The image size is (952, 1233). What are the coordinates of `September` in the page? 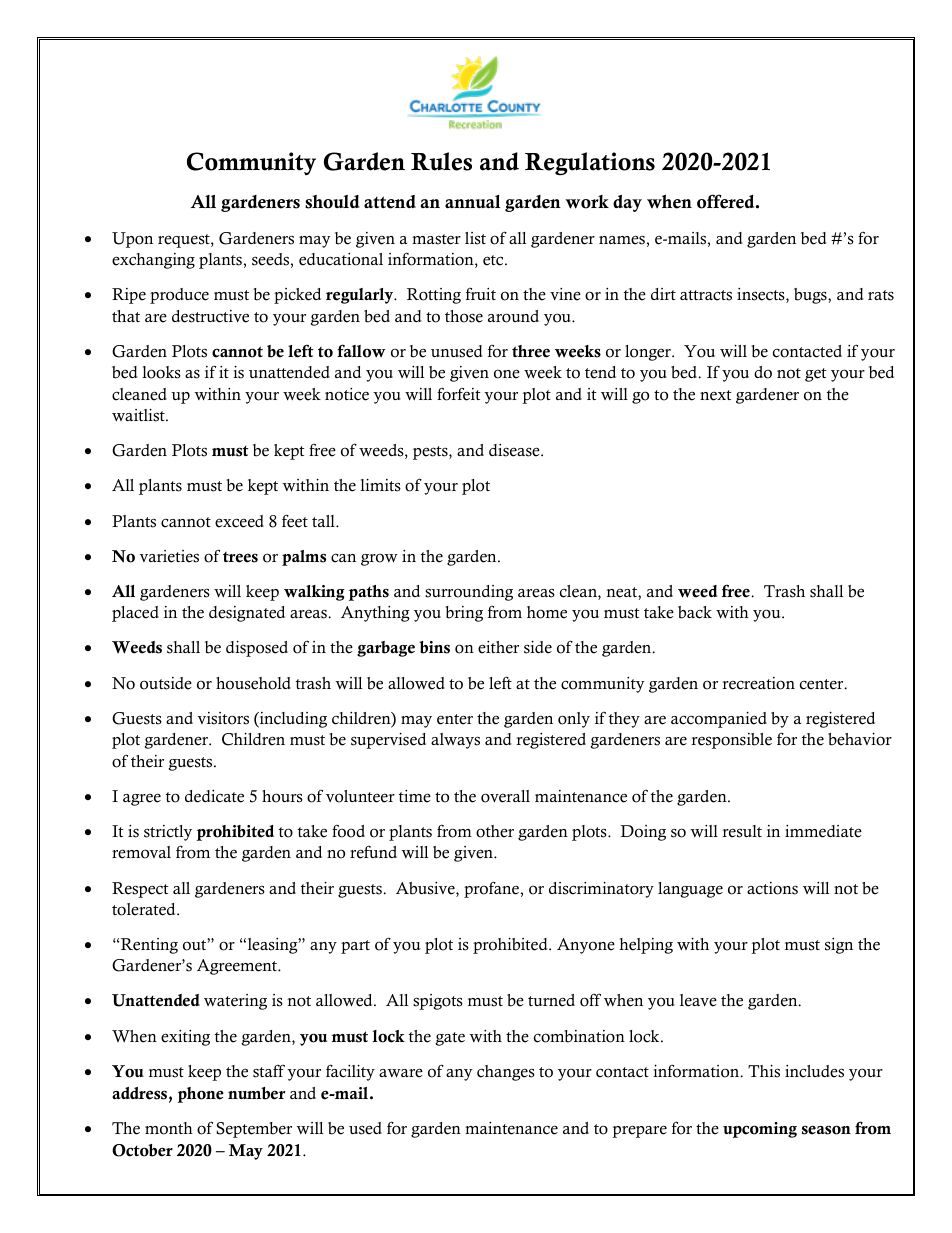 It's located at (254, 1130).
